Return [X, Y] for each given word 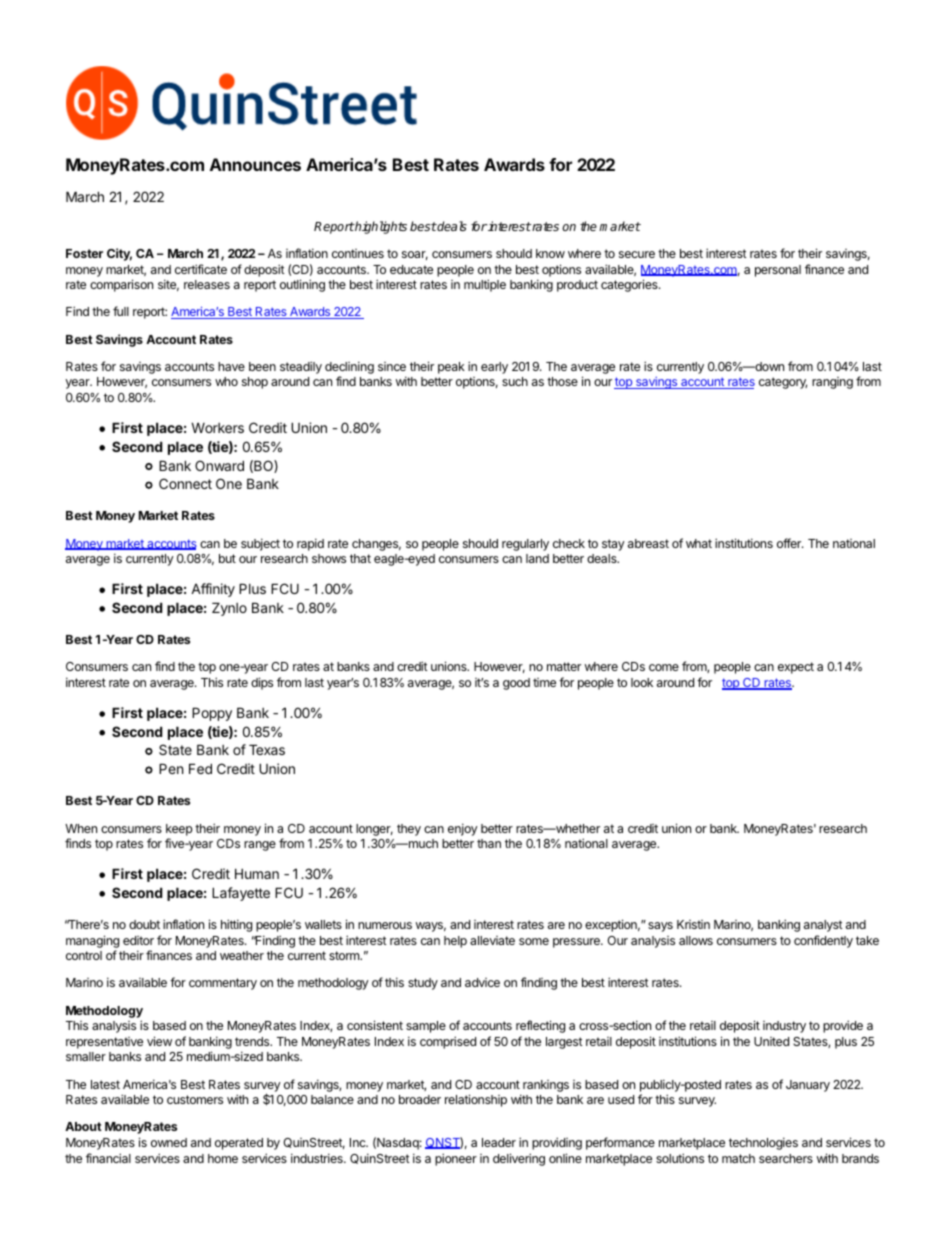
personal [778, 271]
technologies [763, 1143]
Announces [255, 164]
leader [499, 1142]
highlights [380, 227]
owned [169, 1142]
